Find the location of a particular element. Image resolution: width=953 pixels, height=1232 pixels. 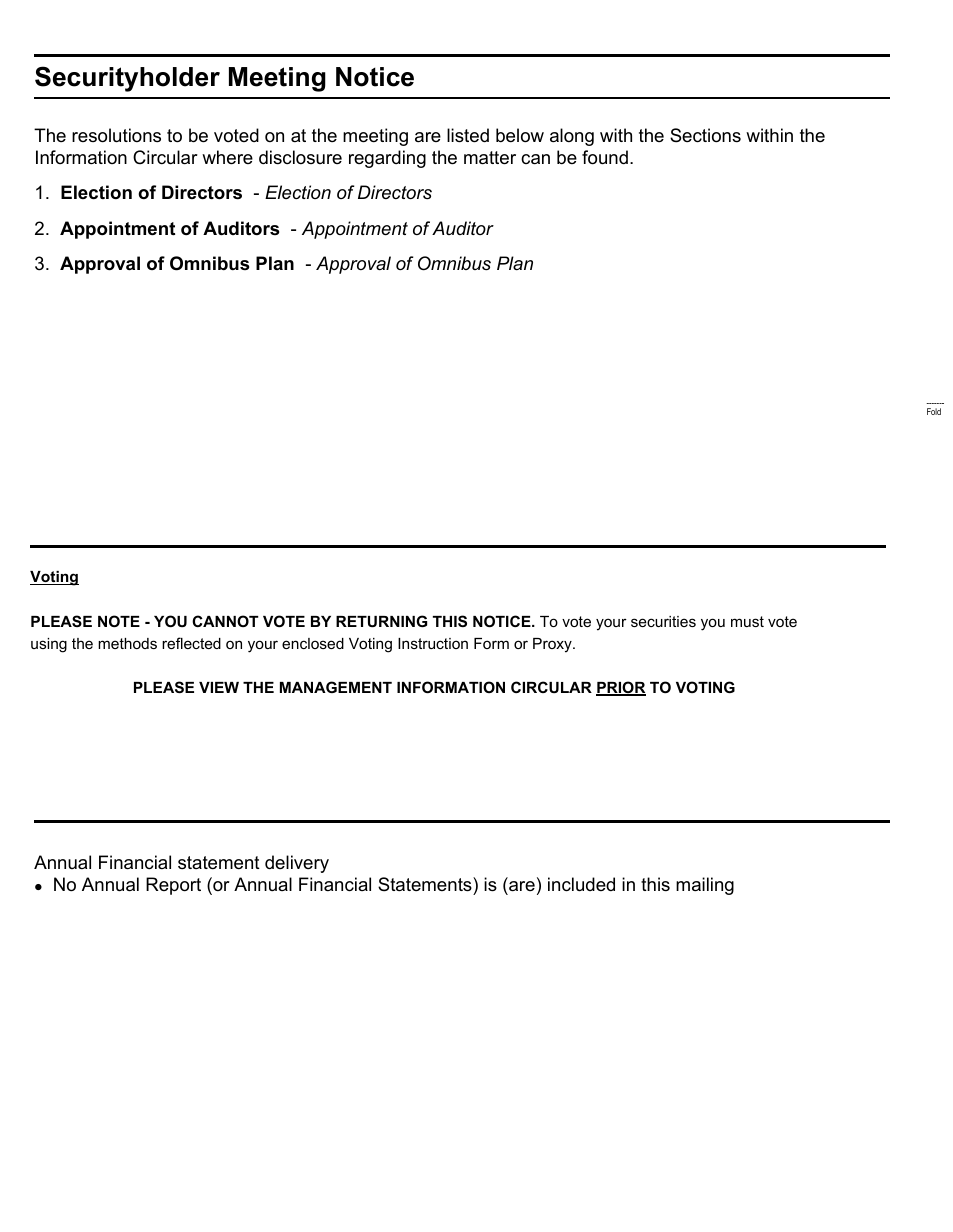

Sections is located at coordinates (705, 135).
